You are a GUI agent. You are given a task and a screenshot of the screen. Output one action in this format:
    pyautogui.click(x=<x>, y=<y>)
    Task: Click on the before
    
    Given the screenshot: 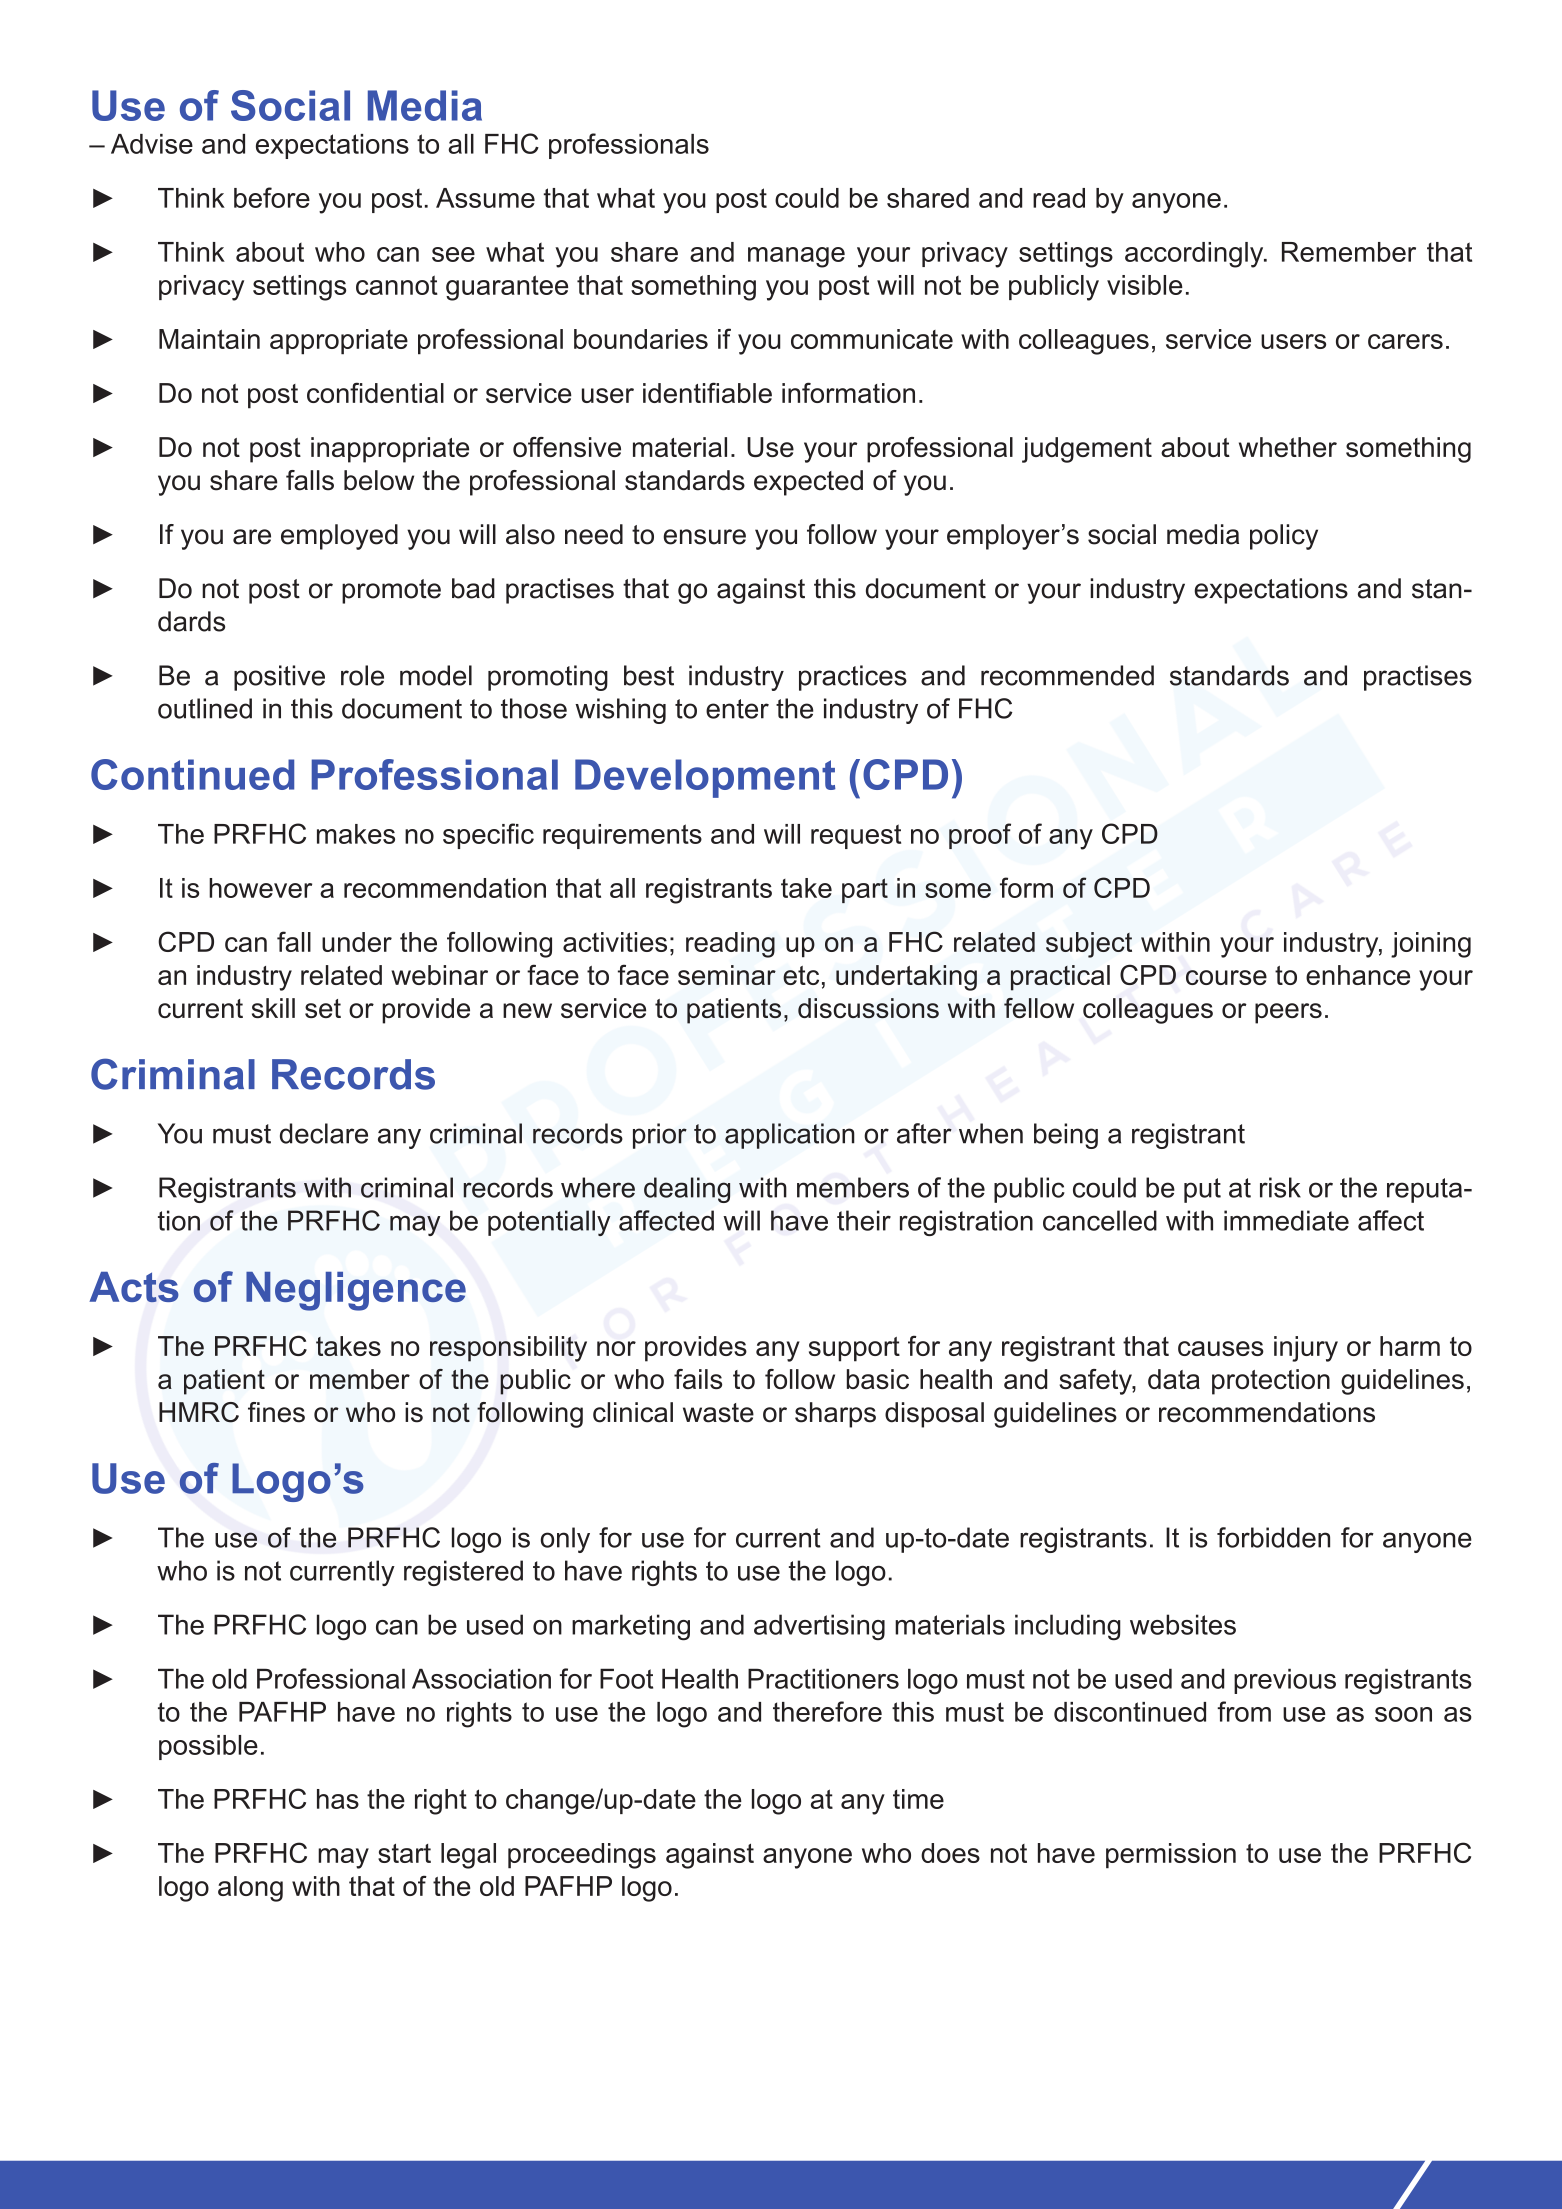 What is the action you would take?
    pyautogui.click(x=272, y=197)
